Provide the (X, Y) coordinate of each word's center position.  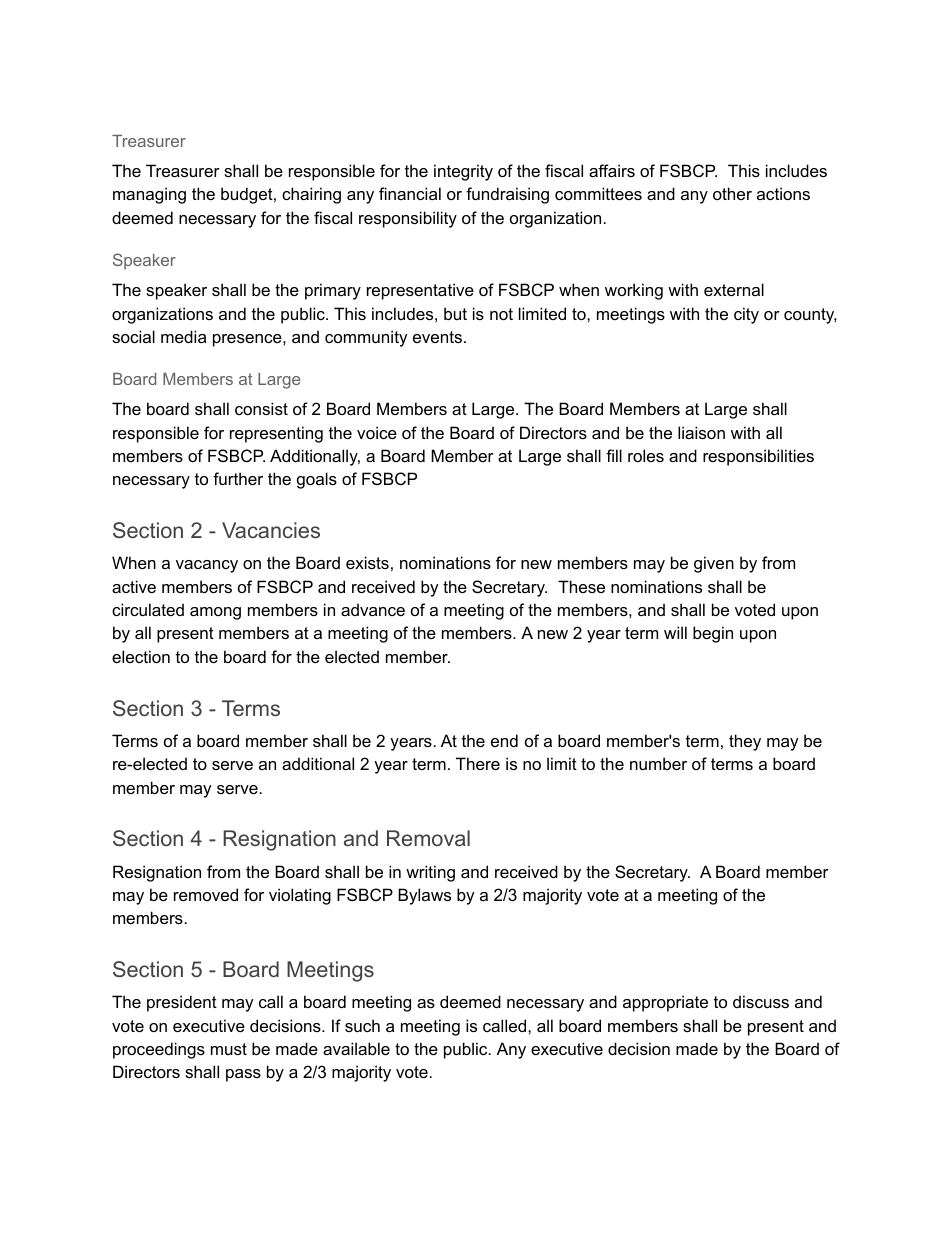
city (746, 315)
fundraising (507, 195)
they (745, 742)
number (658, 763)
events (439, 337)
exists (367, 562)
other (732, 193)
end (504, 740)
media (183, 336)
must (229, 1049)
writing (430, 873)
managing (149, 195)
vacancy (207, 566)
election (141, 656)
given (714, 564)
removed (206, 894)
